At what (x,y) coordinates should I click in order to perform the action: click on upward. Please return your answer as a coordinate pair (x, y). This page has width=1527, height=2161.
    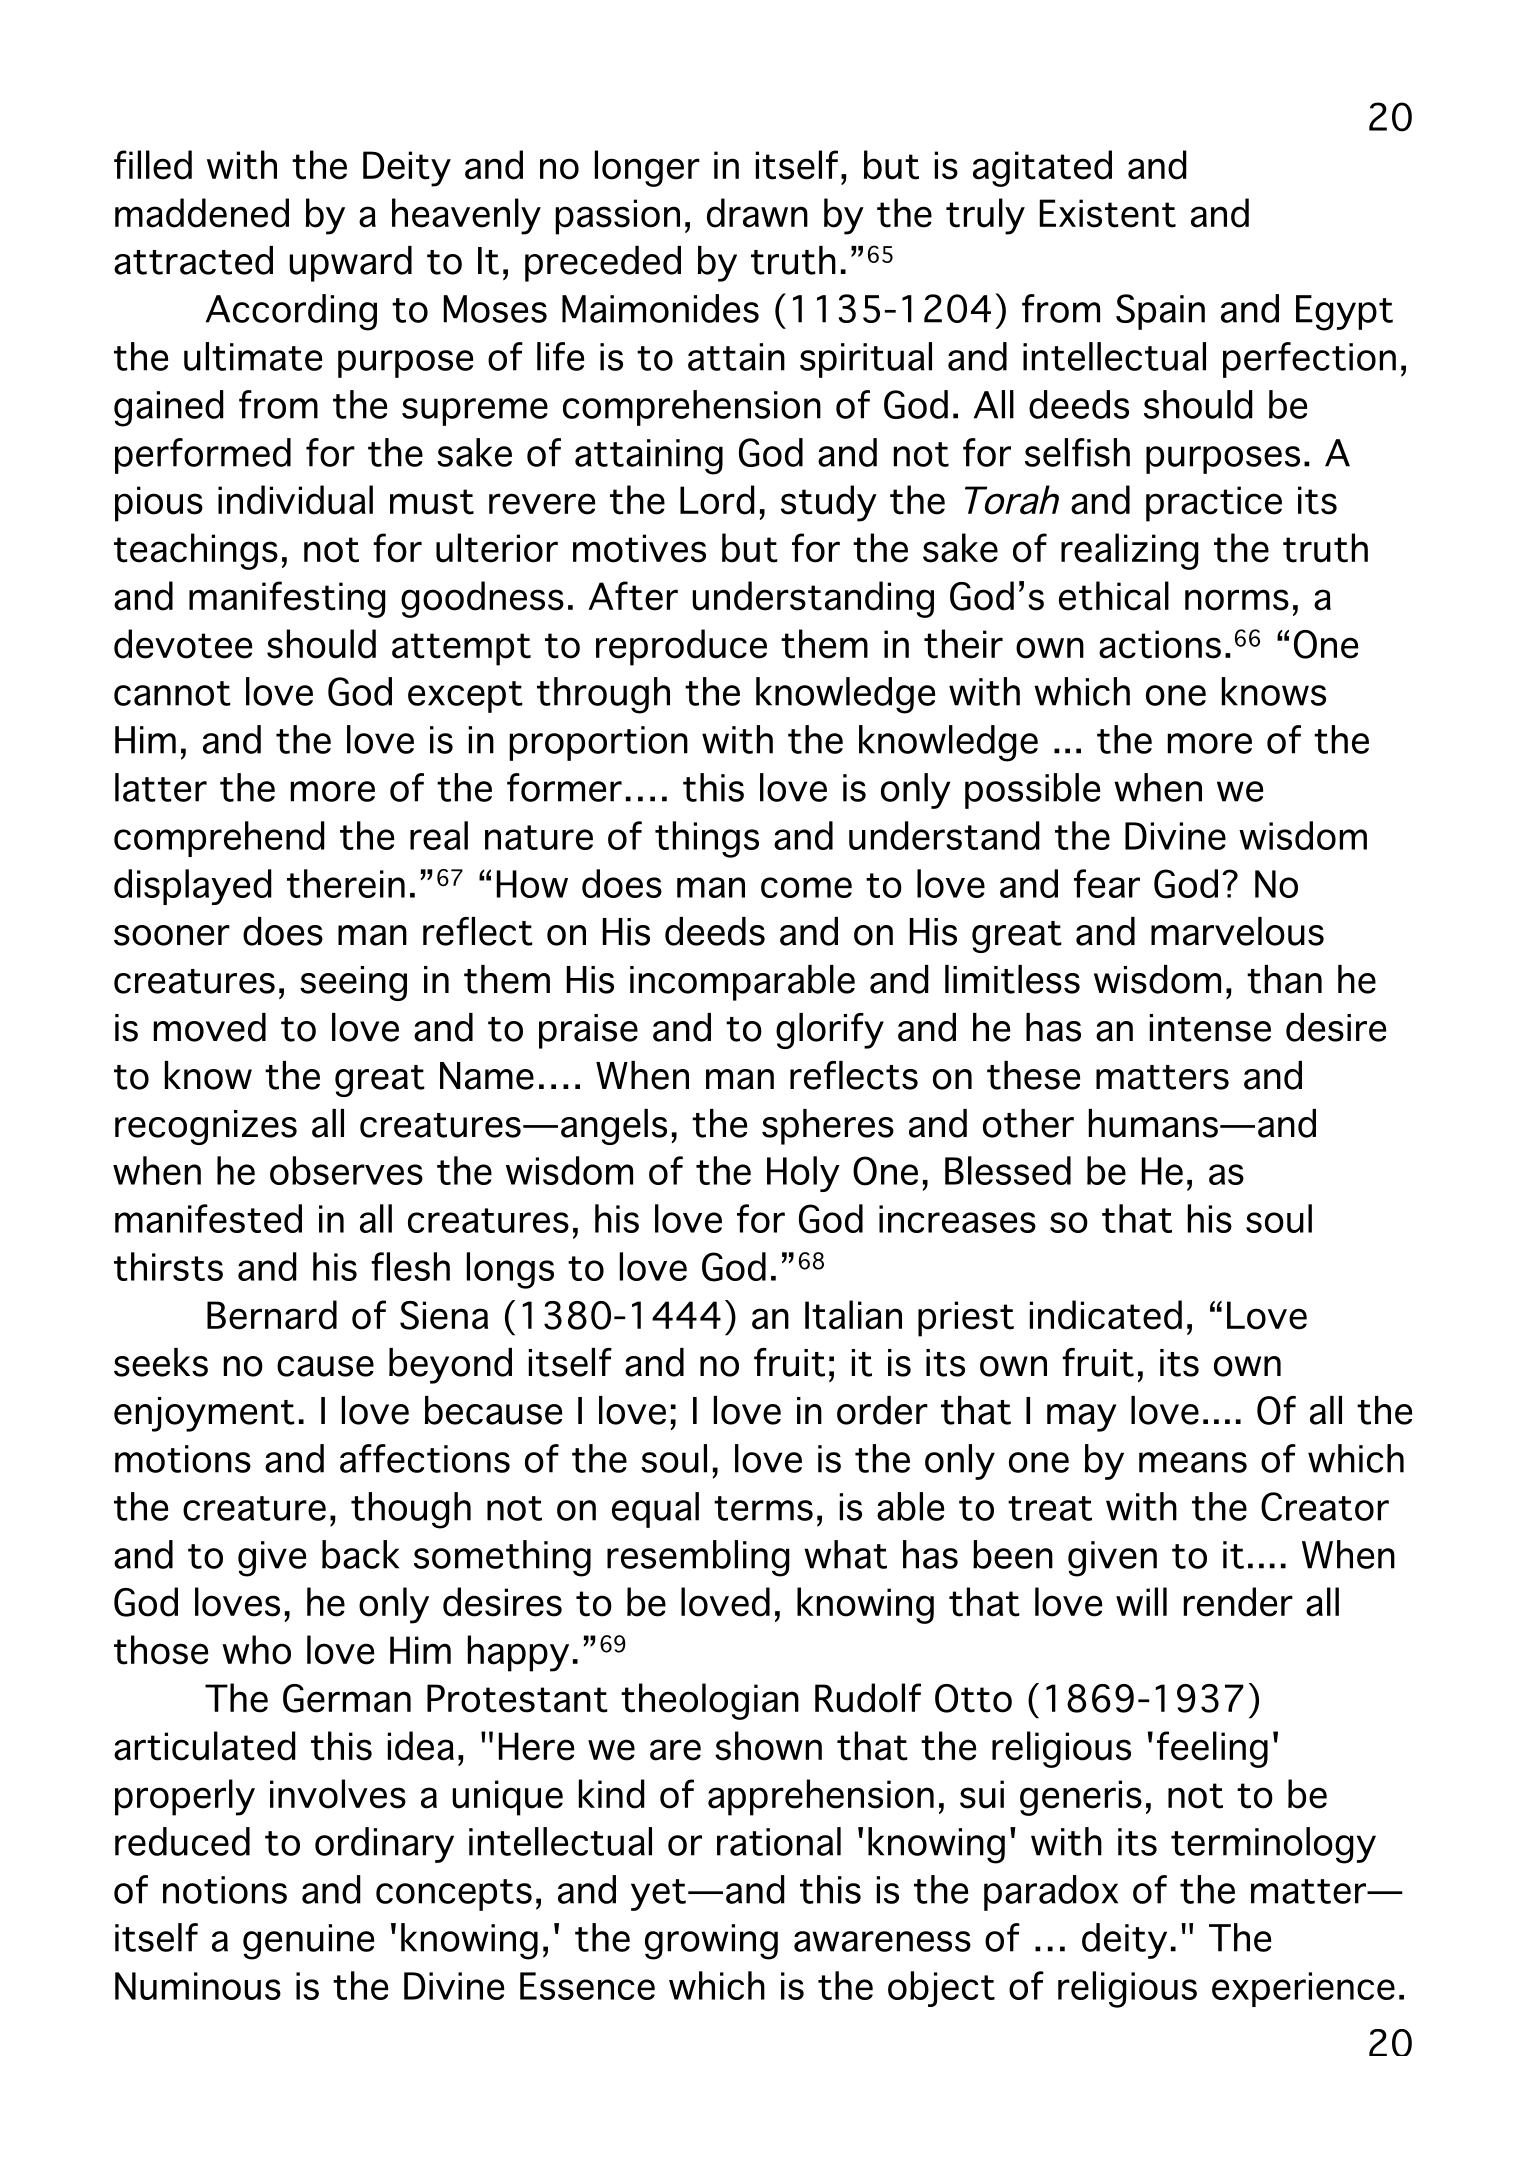
    Looking at the image, I should click on (350, 264).
